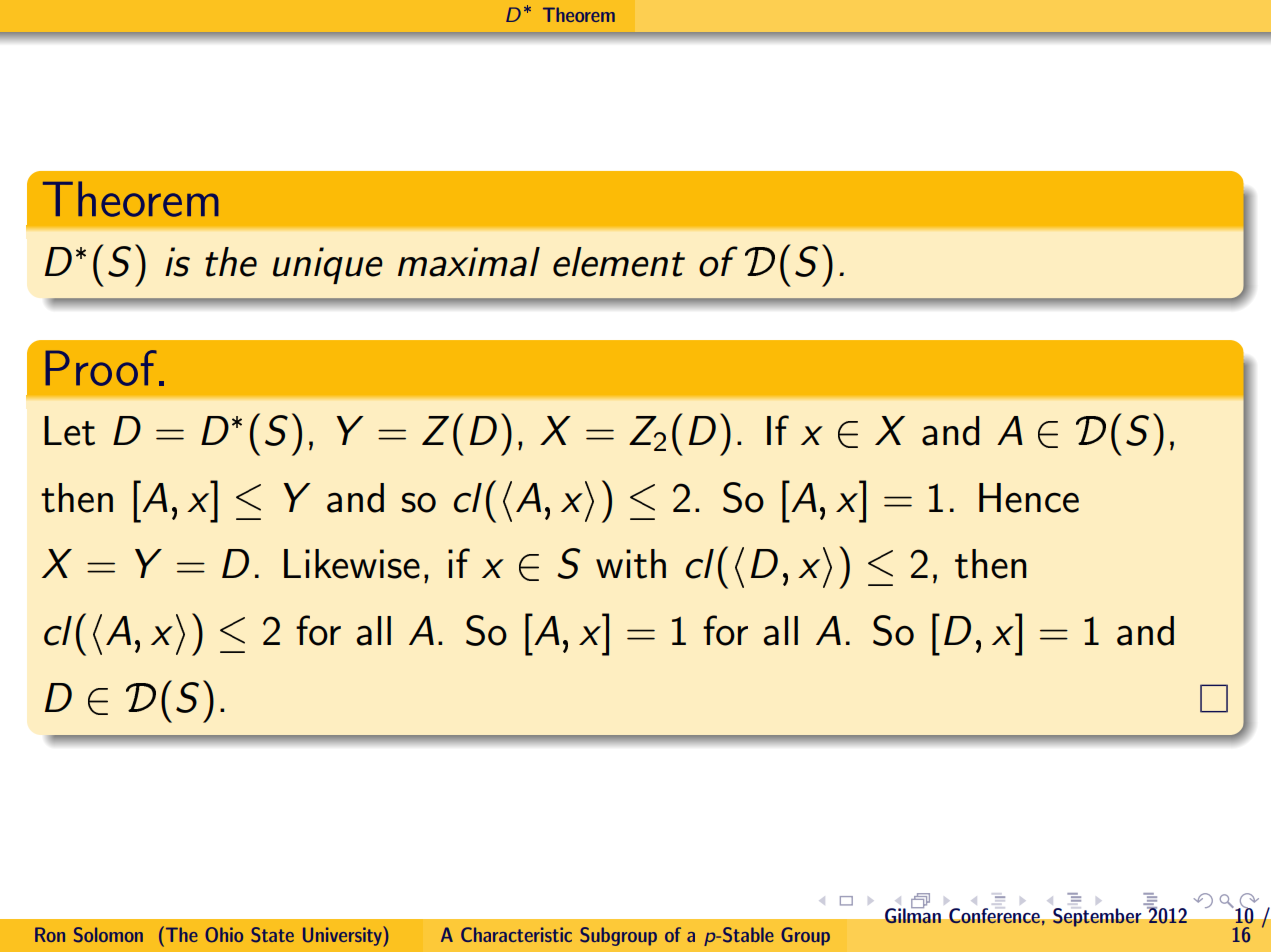 This image has width=1271, height=952. Describe the element at coordinates (343, 936) in the image. I see `University` at that location.
